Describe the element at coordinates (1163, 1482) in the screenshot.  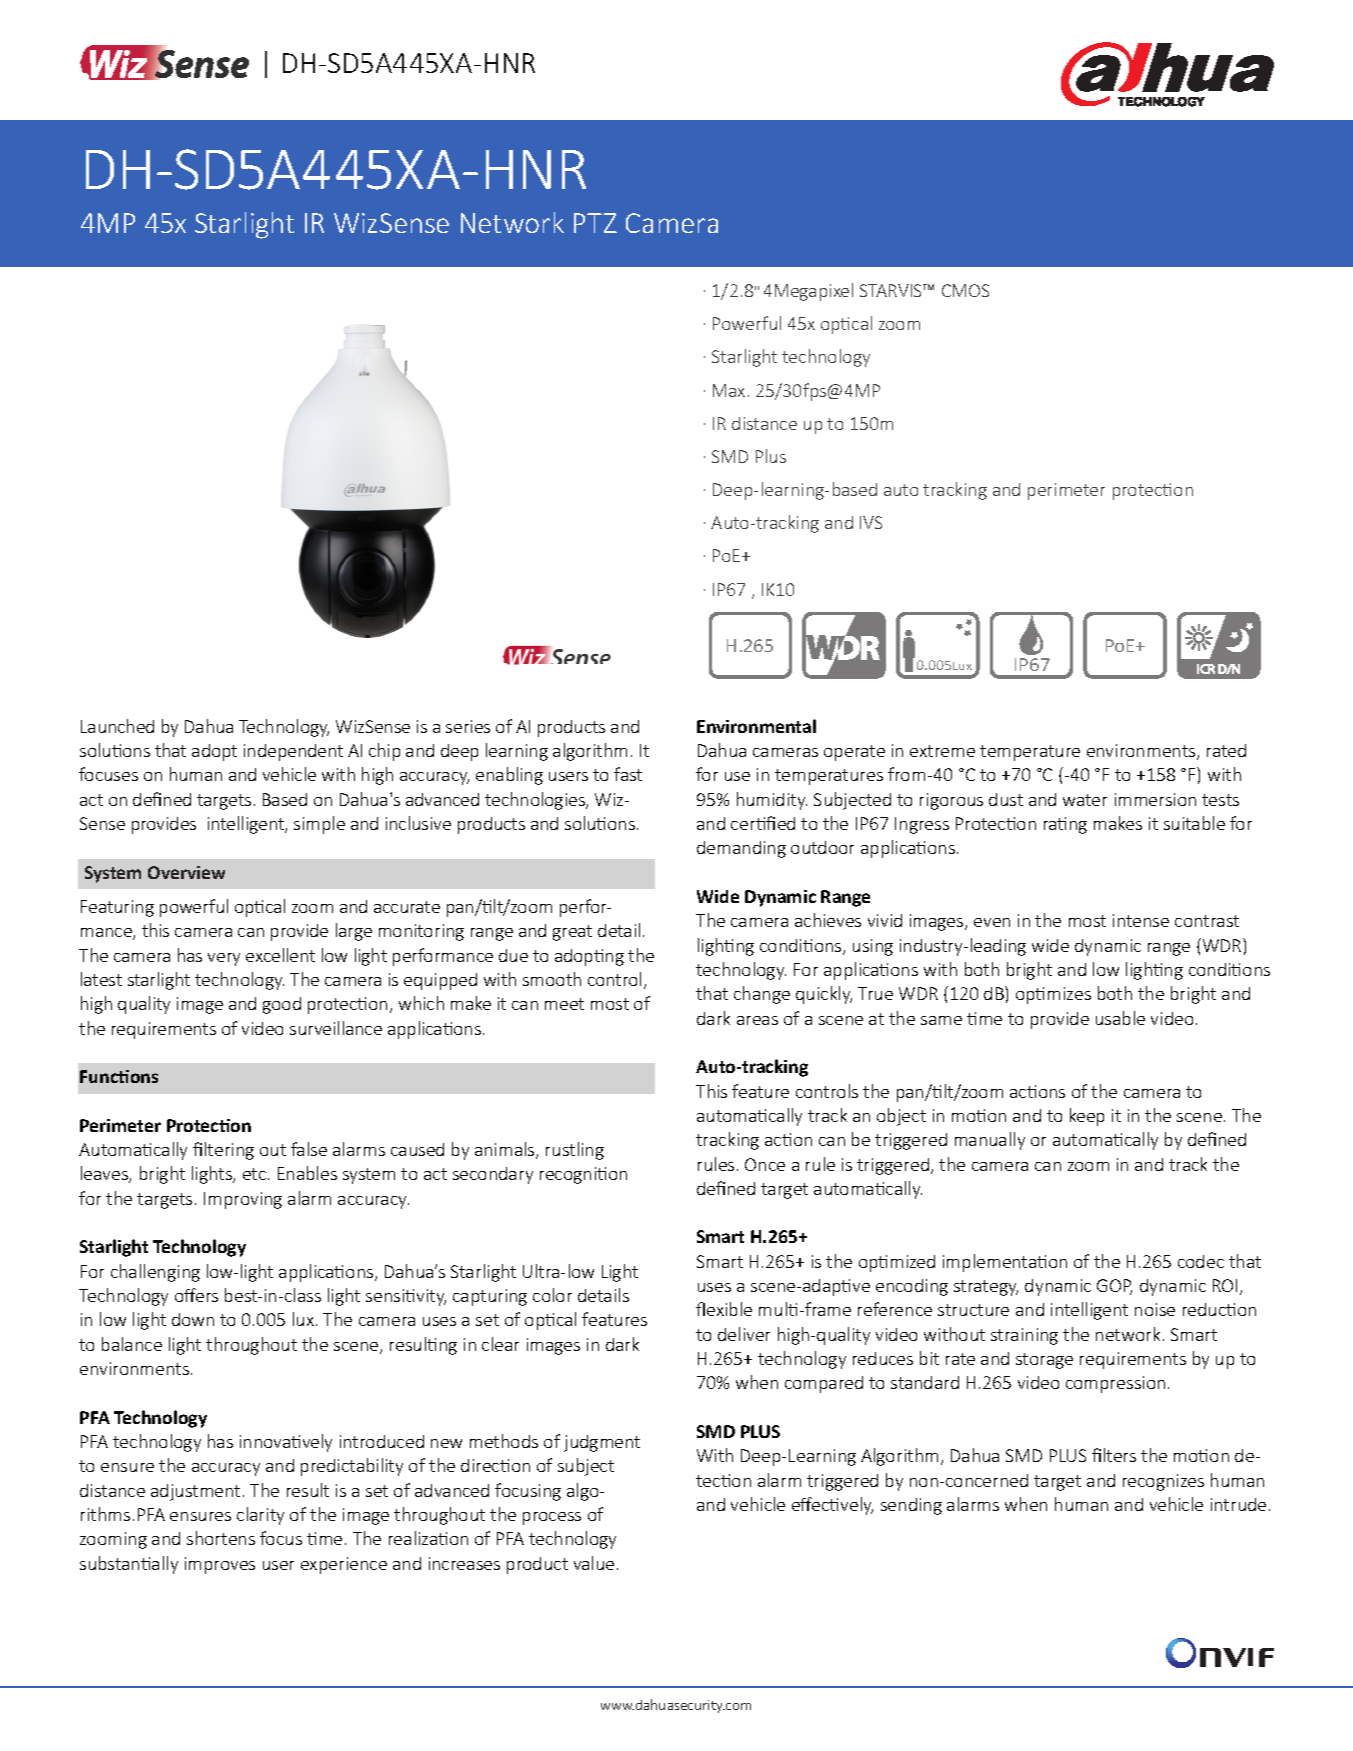
I see `recognizes` at that location.
